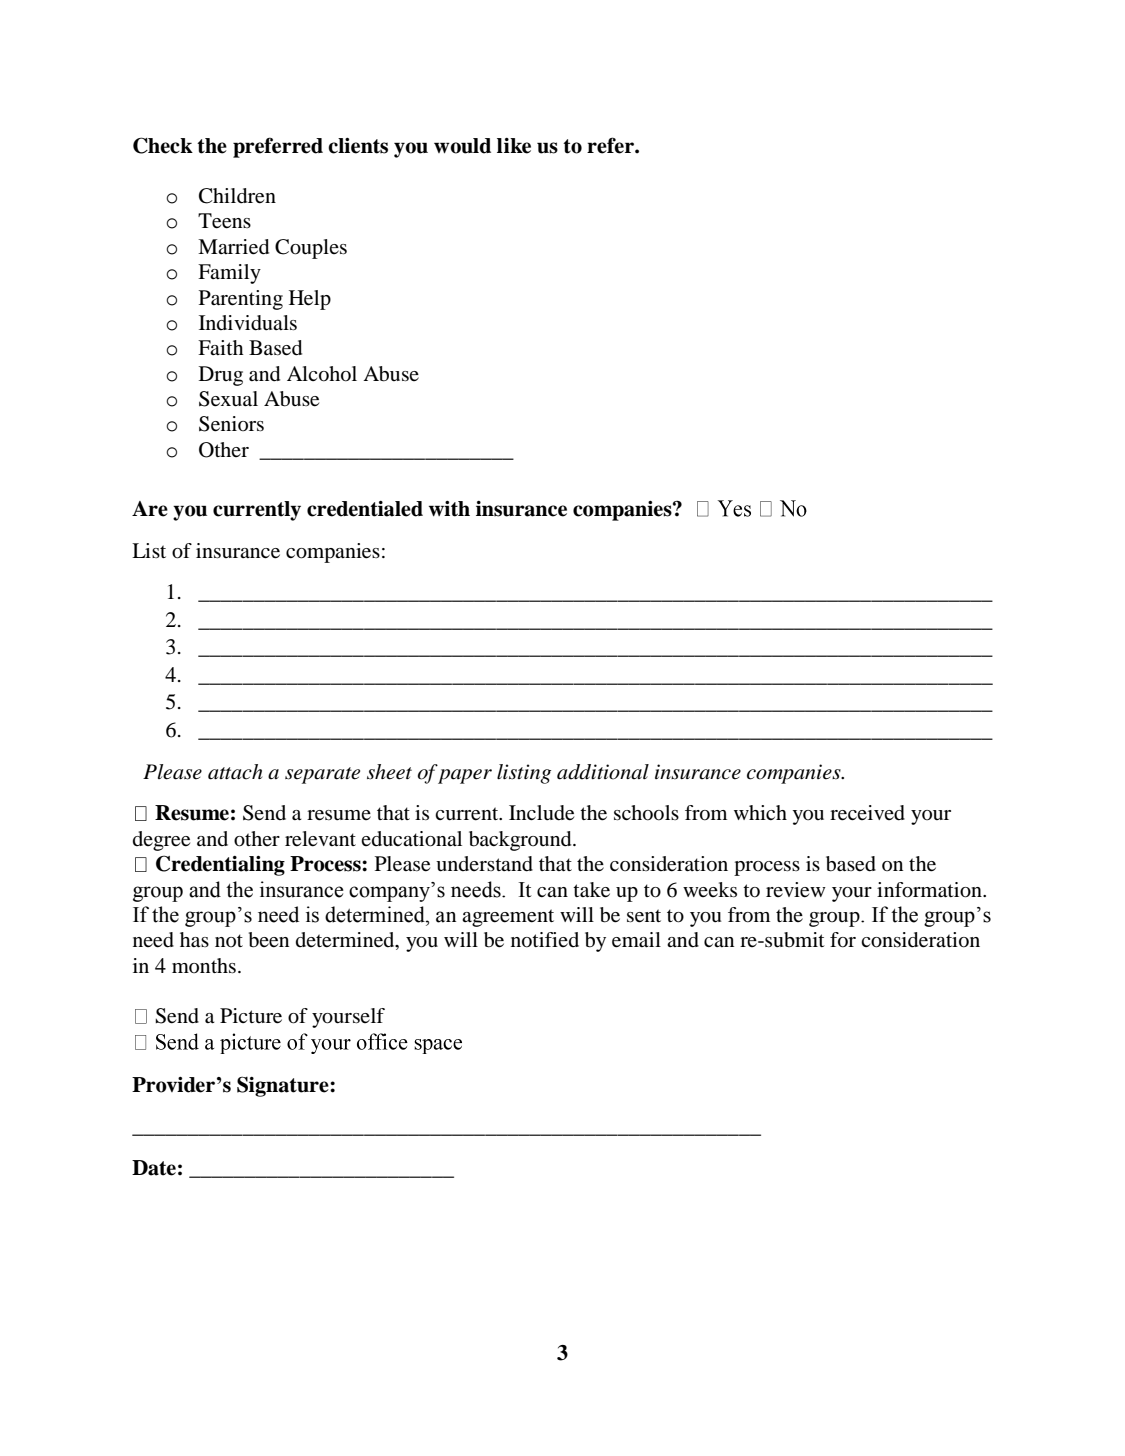 The image size is (1125, 1456). What do you see at coordinates (514, 146) in the screenshot?
I see `like` at bounding box center [514, 146].
